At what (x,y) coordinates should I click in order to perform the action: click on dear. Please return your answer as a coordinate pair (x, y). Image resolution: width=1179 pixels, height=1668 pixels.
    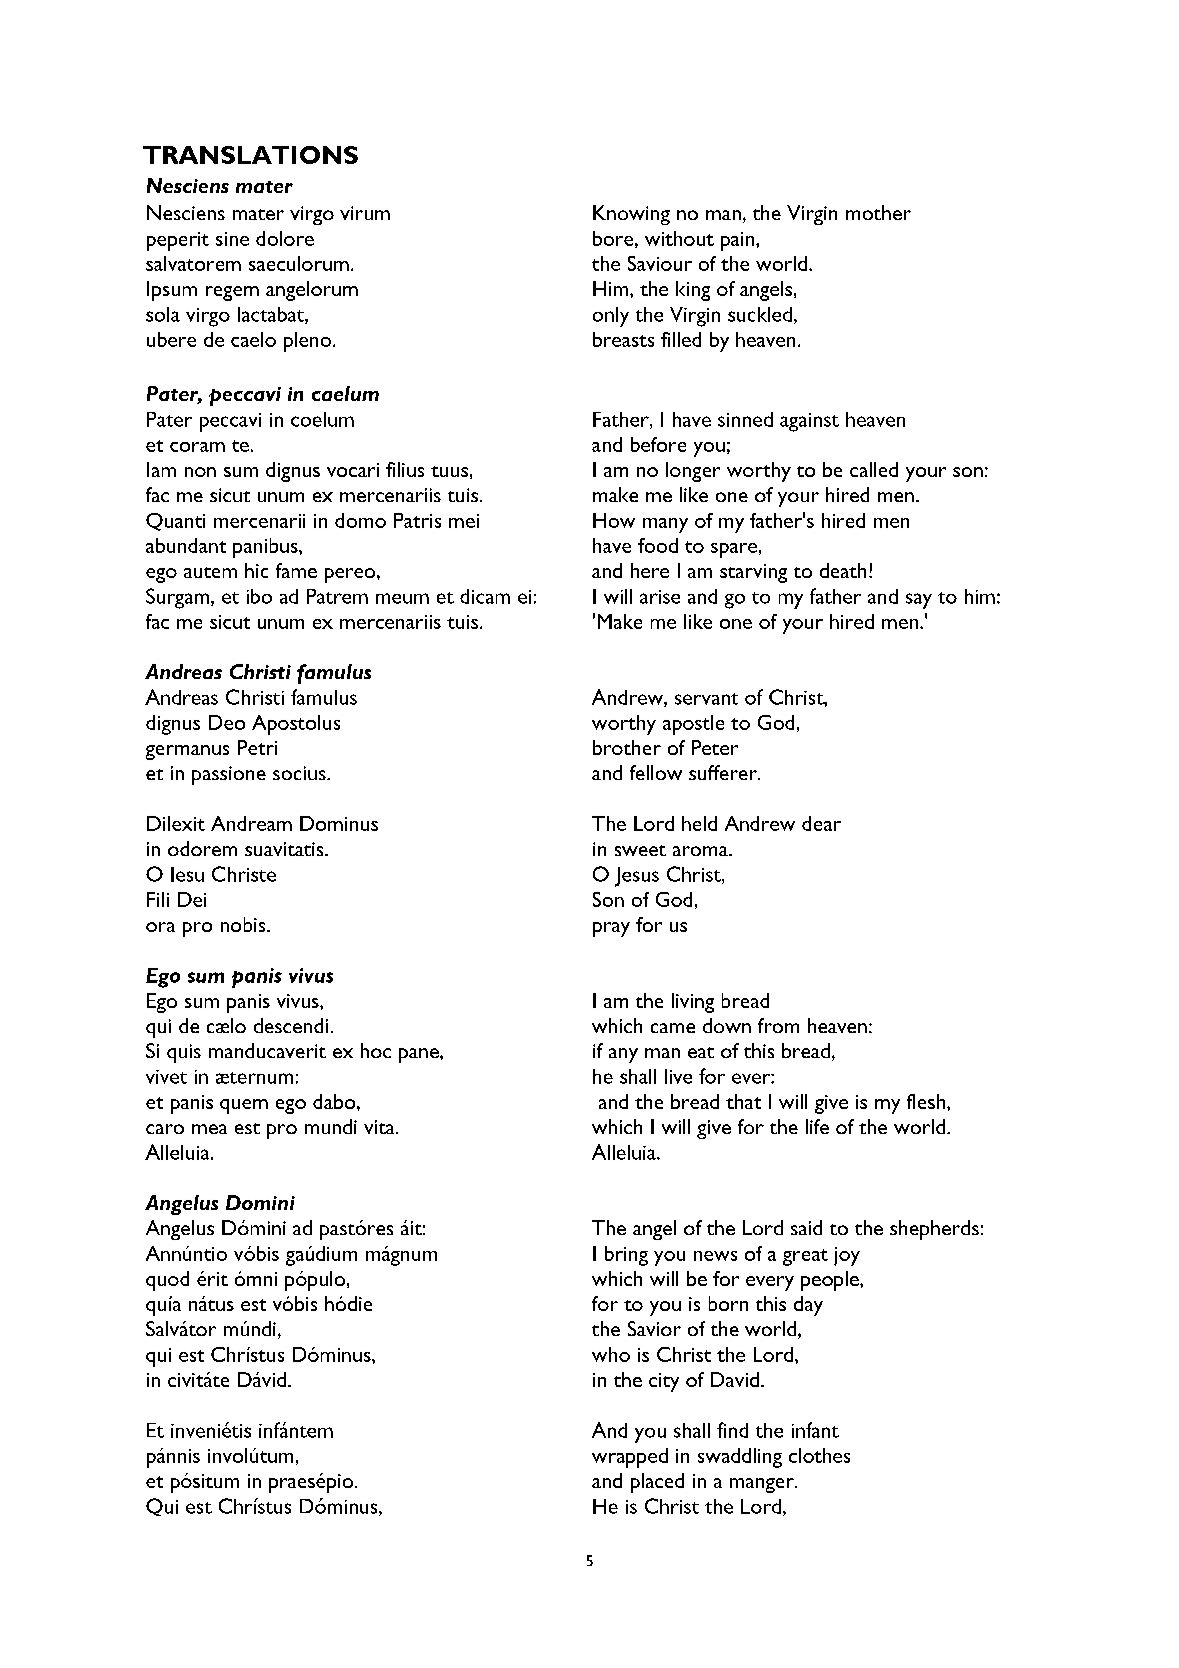
    Looking at the image, I should click on (821, 823).
